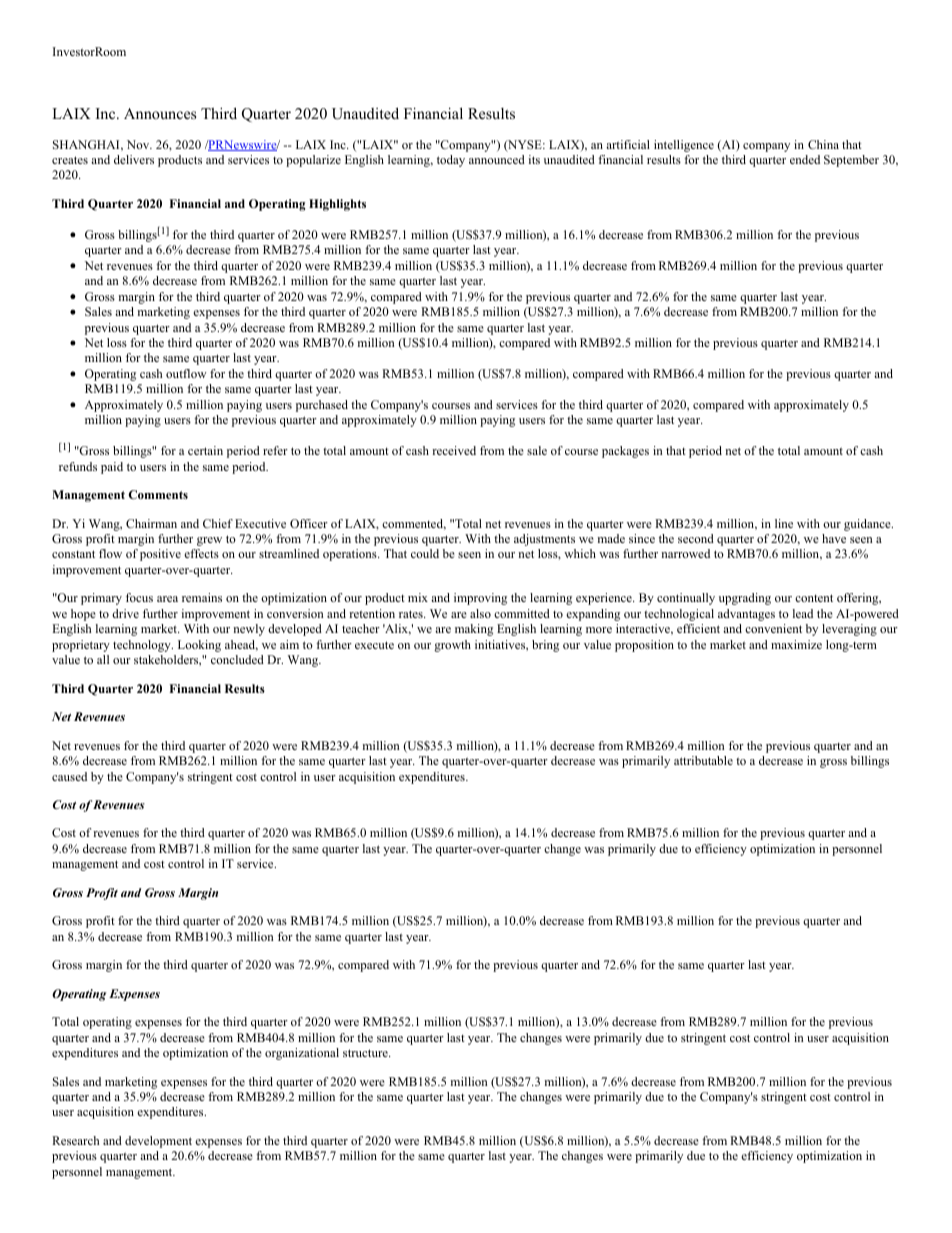  Describe the element at coordinates (451, 161) in the page. I see `today` at that location.
